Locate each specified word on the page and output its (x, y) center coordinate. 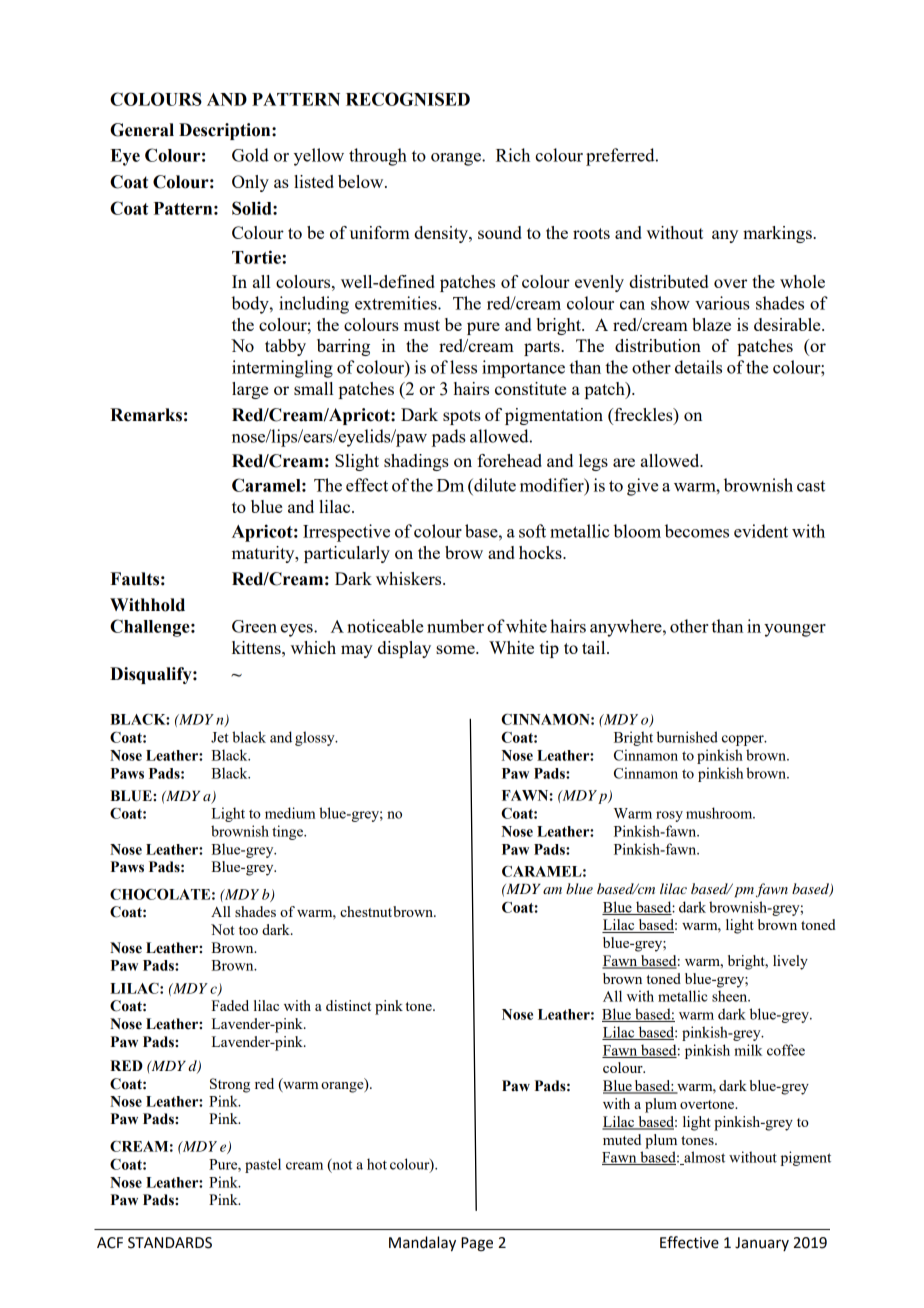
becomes (697, 531)
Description (226, 131)
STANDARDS (170, 1243)
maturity (264, 554)
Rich (513, 155)
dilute (494, 485)
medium (290, 813)
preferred (621, 157)
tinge (288, 832)
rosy (669, 816)
